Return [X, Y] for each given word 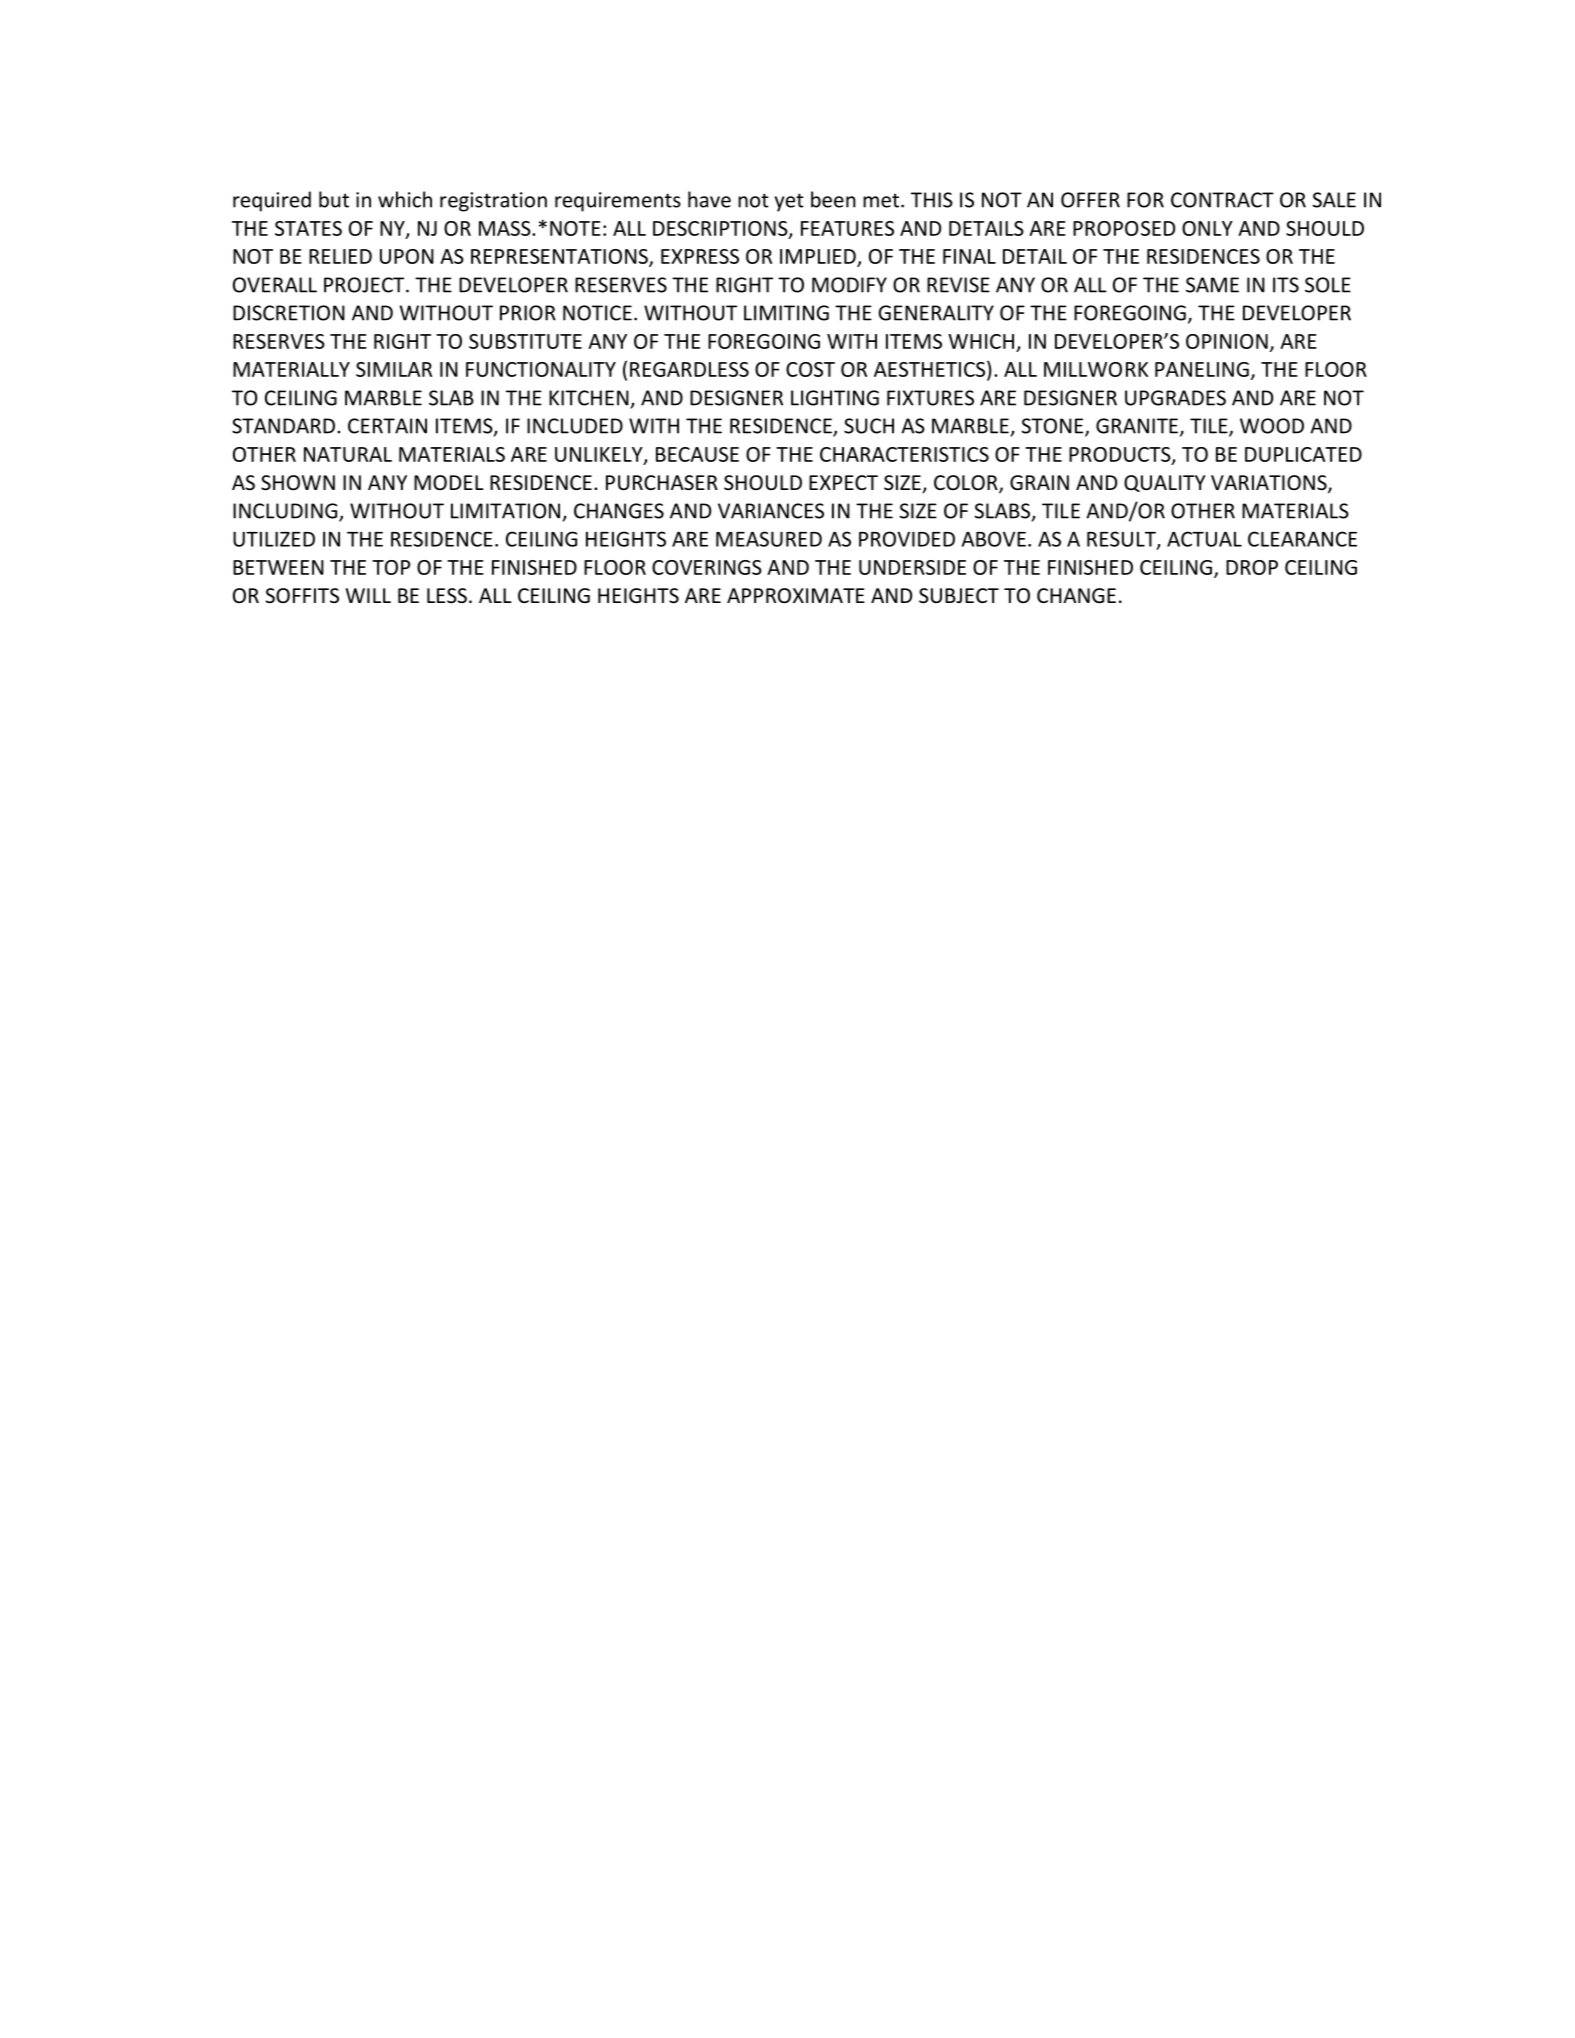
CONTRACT [1222, 200]
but [334, 199]
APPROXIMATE [796, 596]
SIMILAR [394, 369]
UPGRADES [1175, 398]
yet [789, 202]
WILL [368, 595]
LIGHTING [835, 398]
